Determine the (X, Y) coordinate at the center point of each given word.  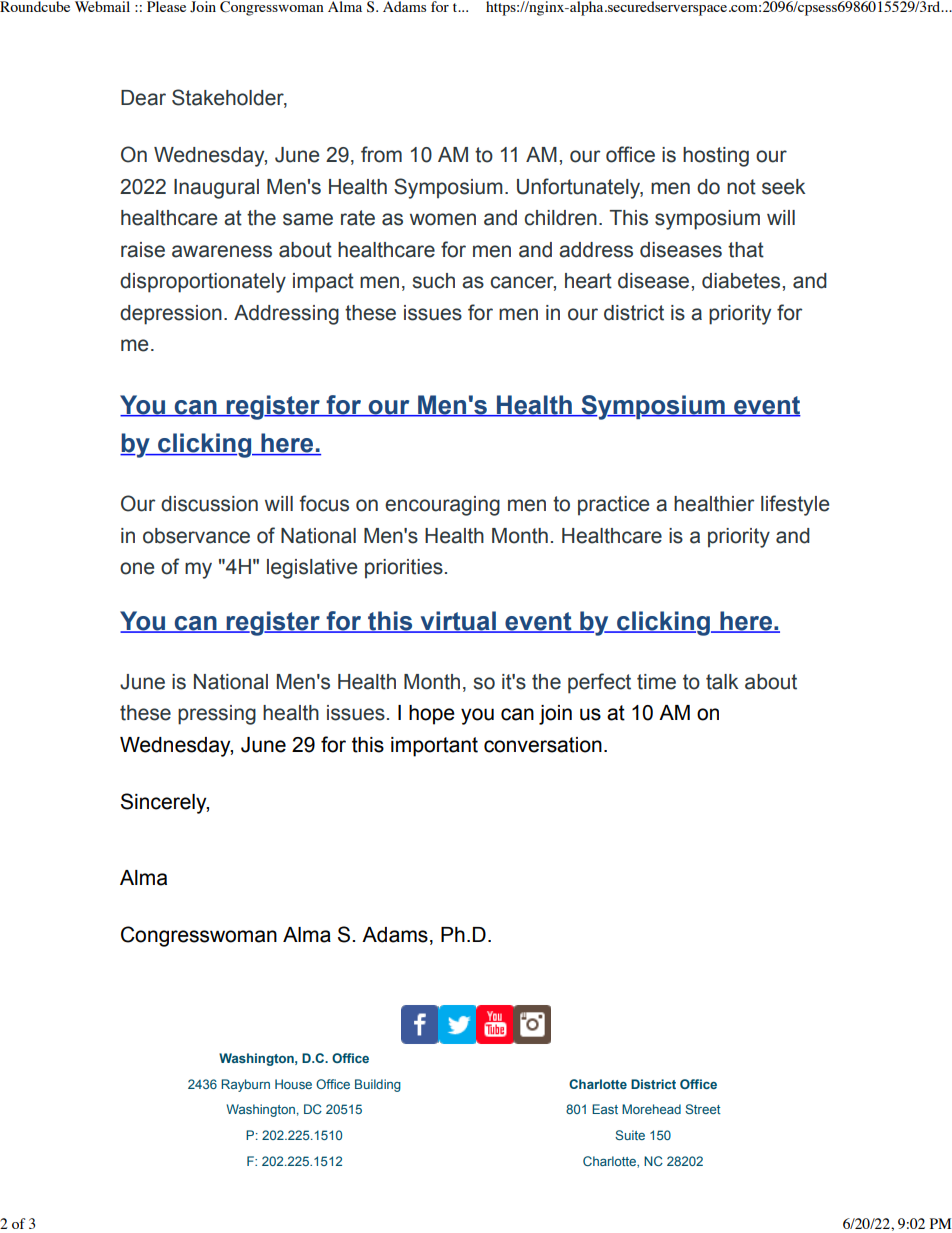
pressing (217, 715)
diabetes (741, 281)
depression (171, 315)
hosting (716, 157)
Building (378, 1085)
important (434, 747)
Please (166, 6)
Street (703, 1109)
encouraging (442, 506)
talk (722, 682)
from (381, 154)
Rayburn (245, 1085)
